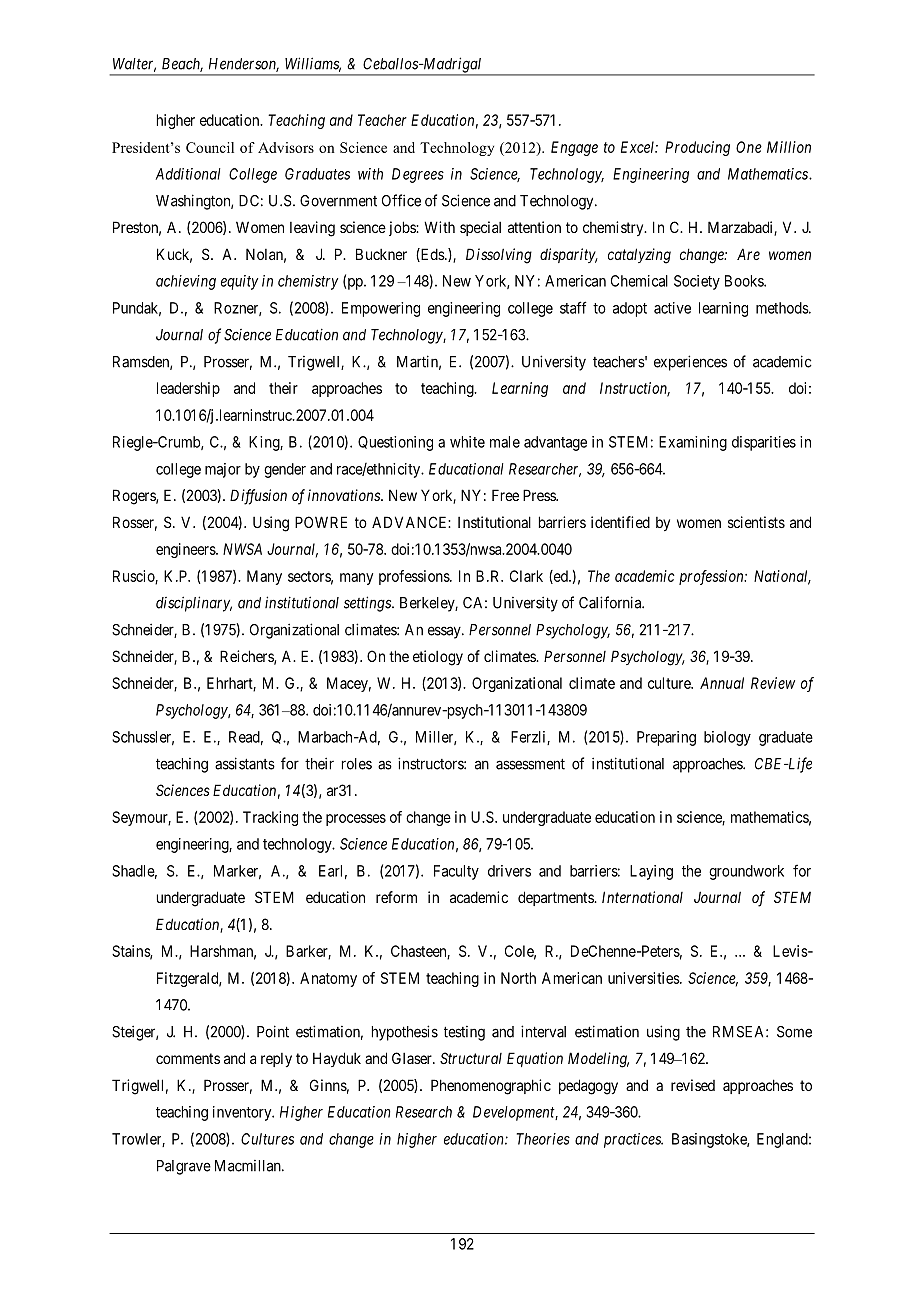 This screenshot has height=1308, width=924. I want to click on engineers, so click(186, 550).
